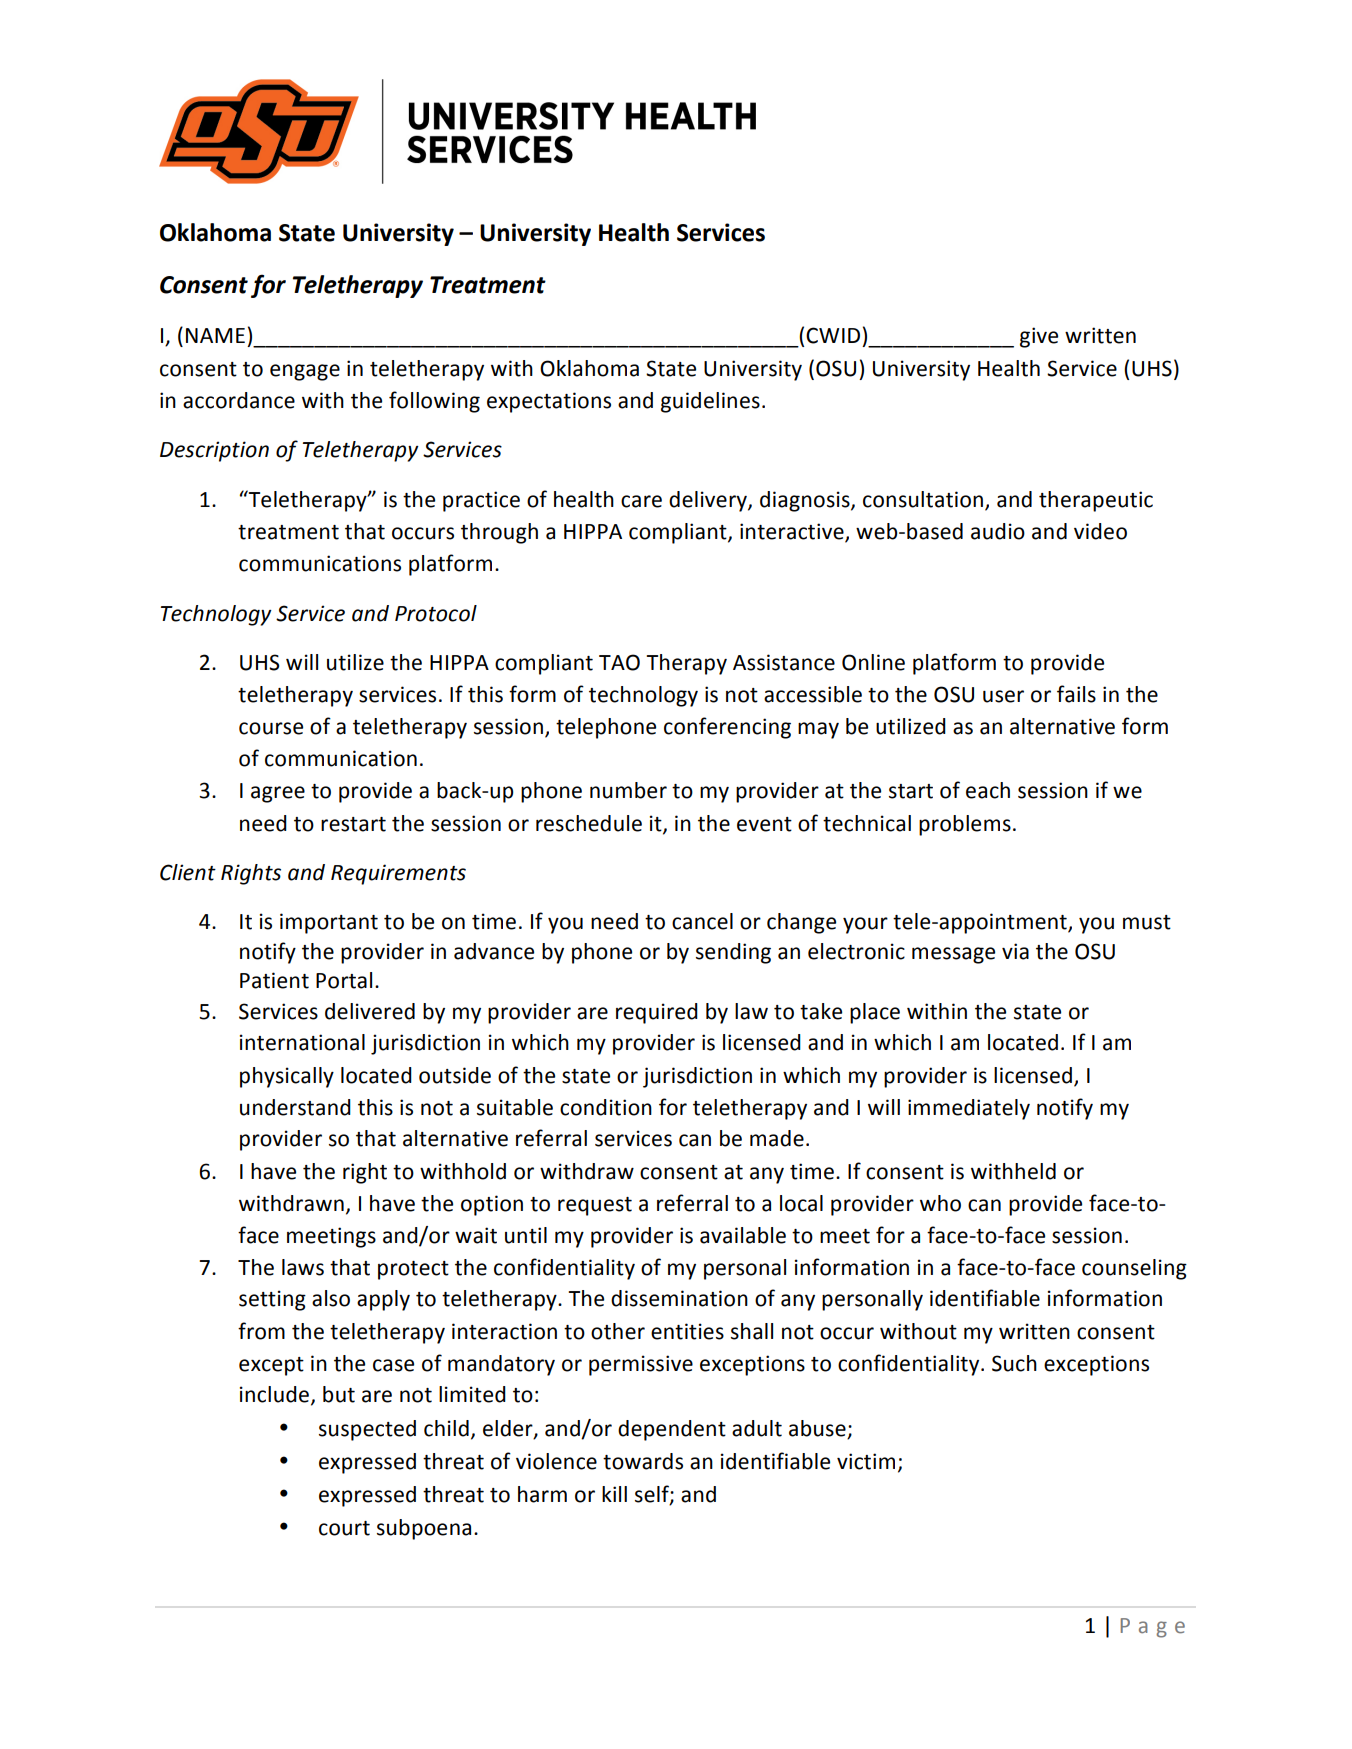 This screenshot has height=1749, width=1352. What do you see at coordinates (1015, 951) in the screenshot?
I see `via` at bounding box center [1015, 951].
